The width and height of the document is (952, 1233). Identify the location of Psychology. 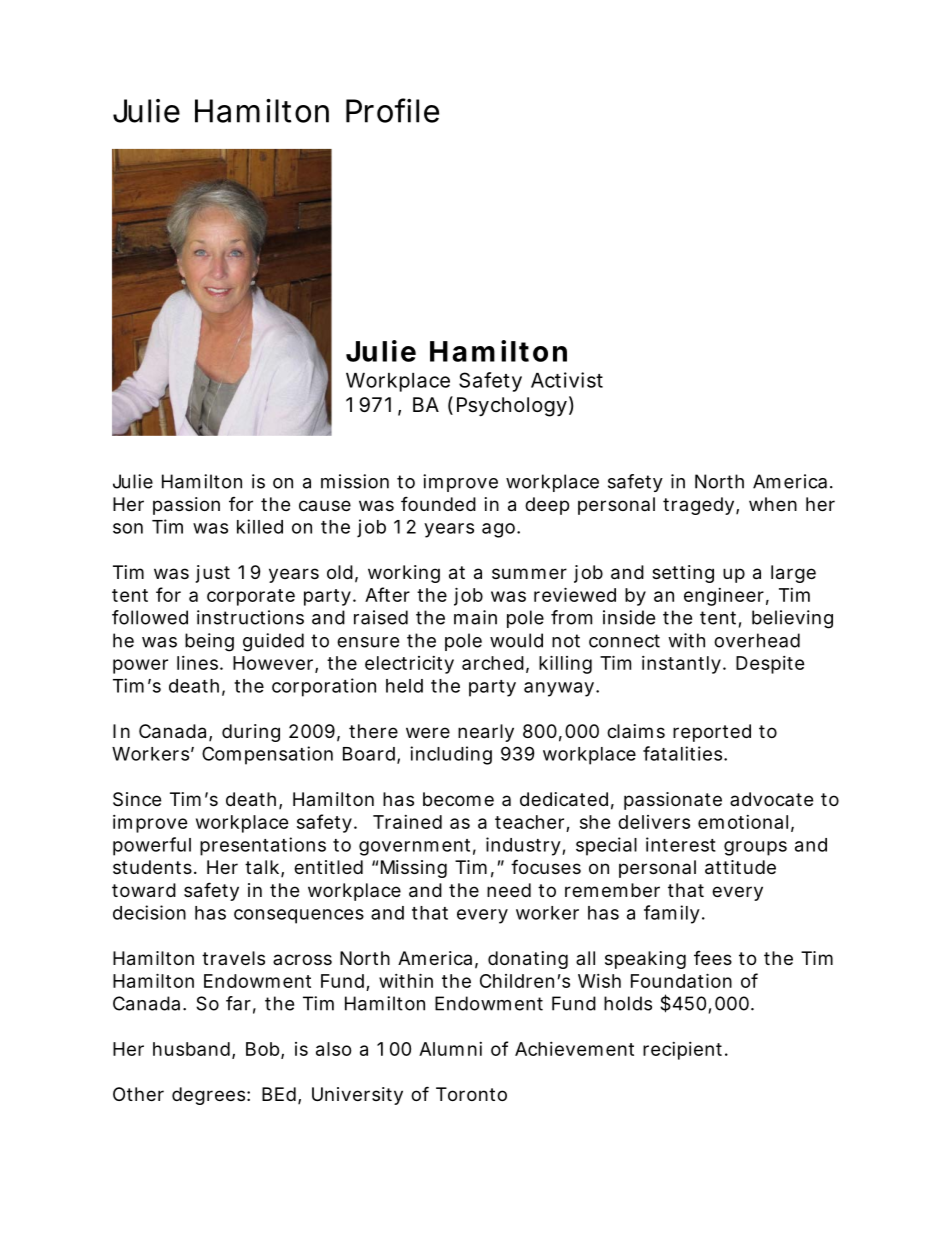
(512, 407).
